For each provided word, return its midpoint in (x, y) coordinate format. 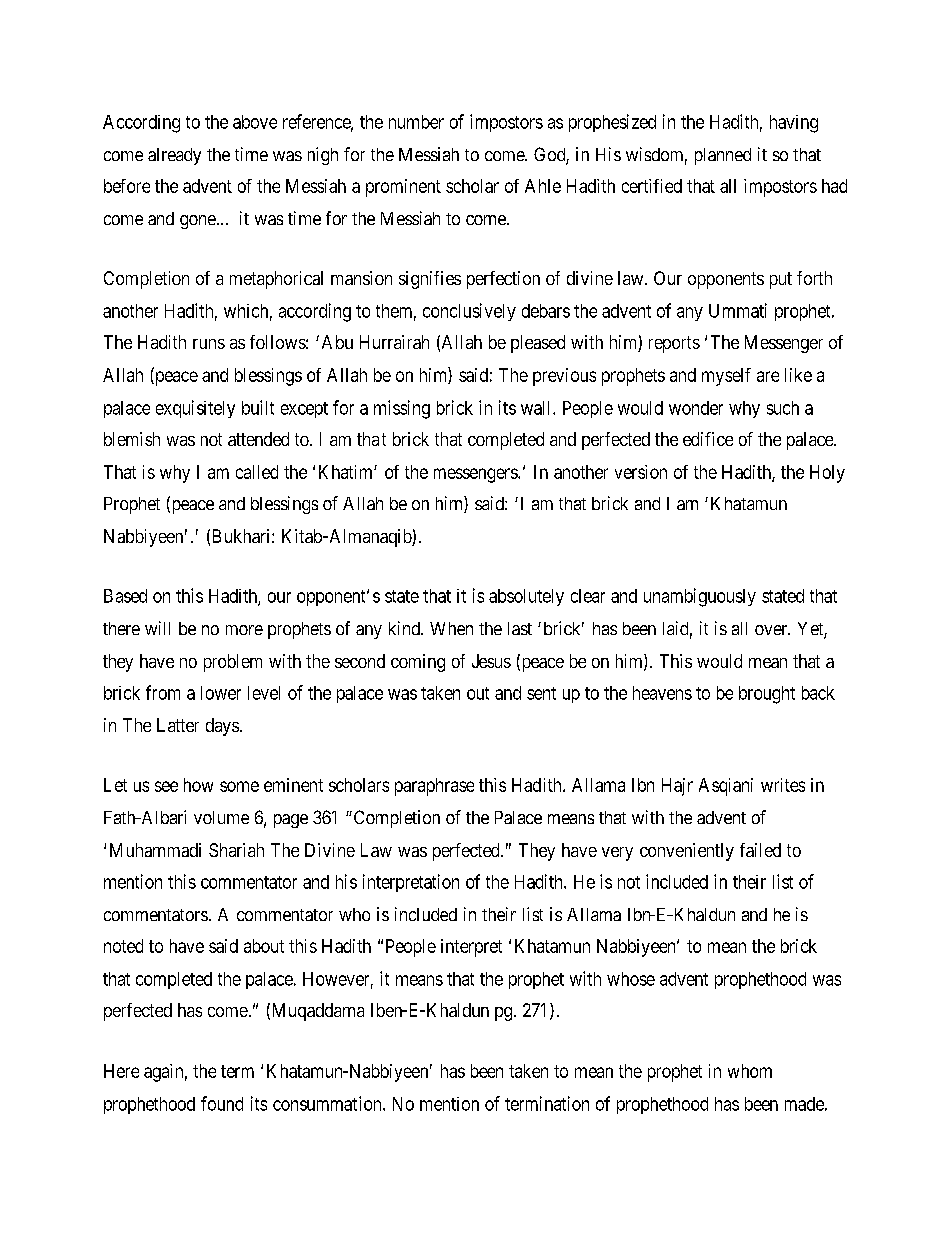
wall (537, 408)
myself (726, 377)
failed (760, 850)
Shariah (236, 850)
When (451, 628)
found (222, 1103)
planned (723, 156)
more (244, 630)
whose (631, 979)
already (174, 156)
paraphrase (434, 787)
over (772, 630)
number (416, 122)
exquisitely (195, 409)
